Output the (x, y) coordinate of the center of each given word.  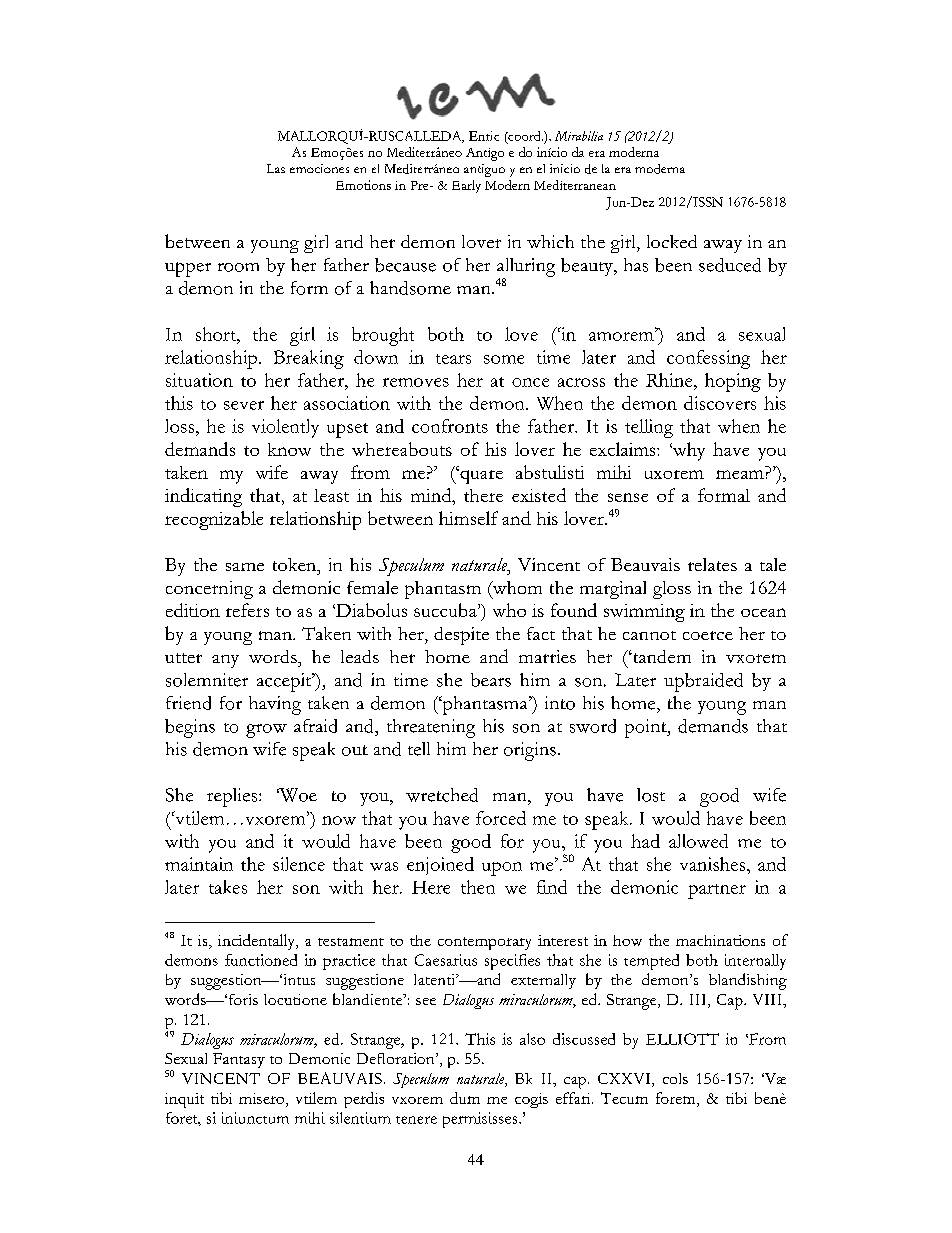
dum (465, 1098)
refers (247, 610)
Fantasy (239, 1060)
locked (672, 241)
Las (276, 168)
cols (675, 1078)
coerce (708, 635)
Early (466, 186)
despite (461, 636)
